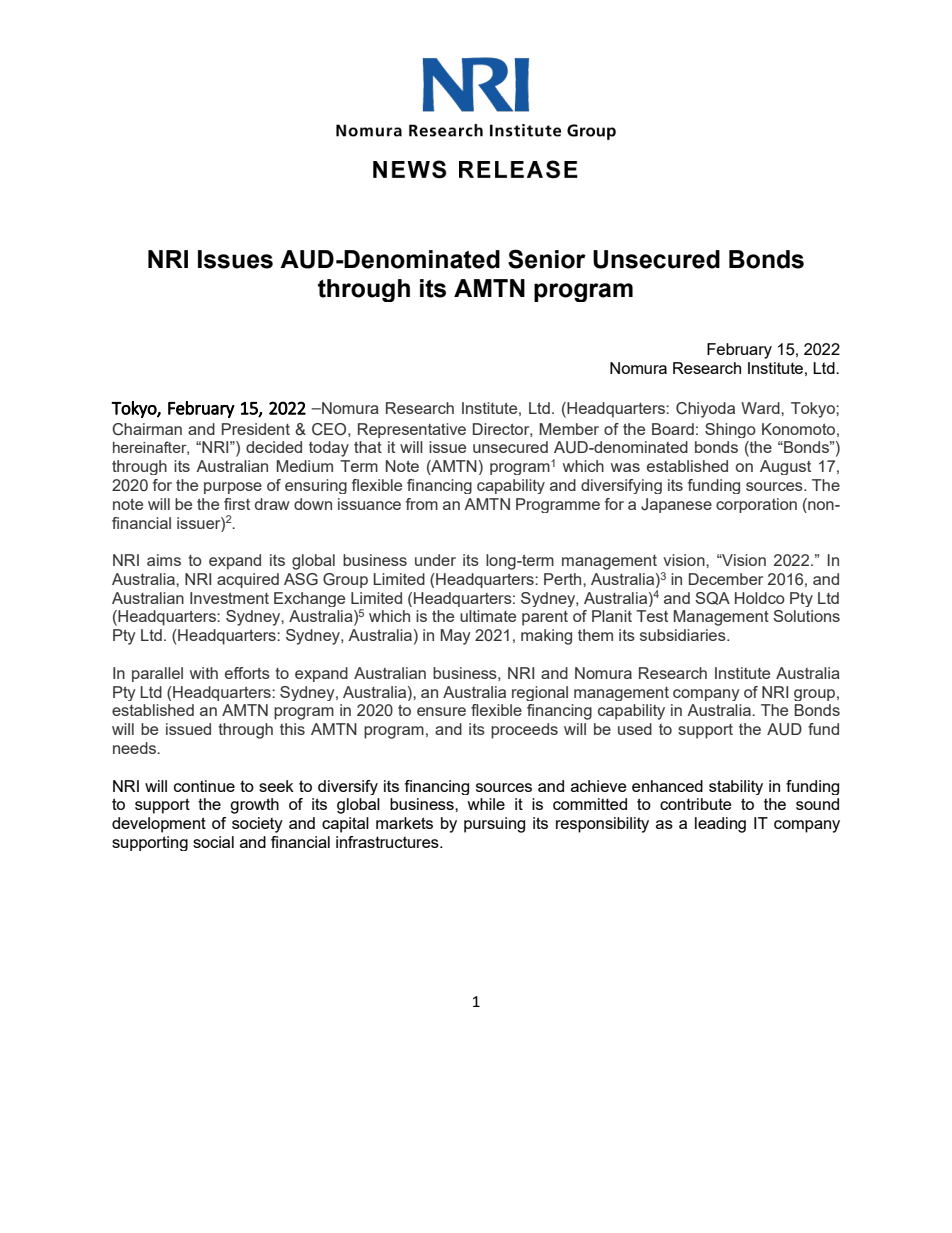 This screenshot has width=952, height=1233. I want to click on that, so click(368, 447).
